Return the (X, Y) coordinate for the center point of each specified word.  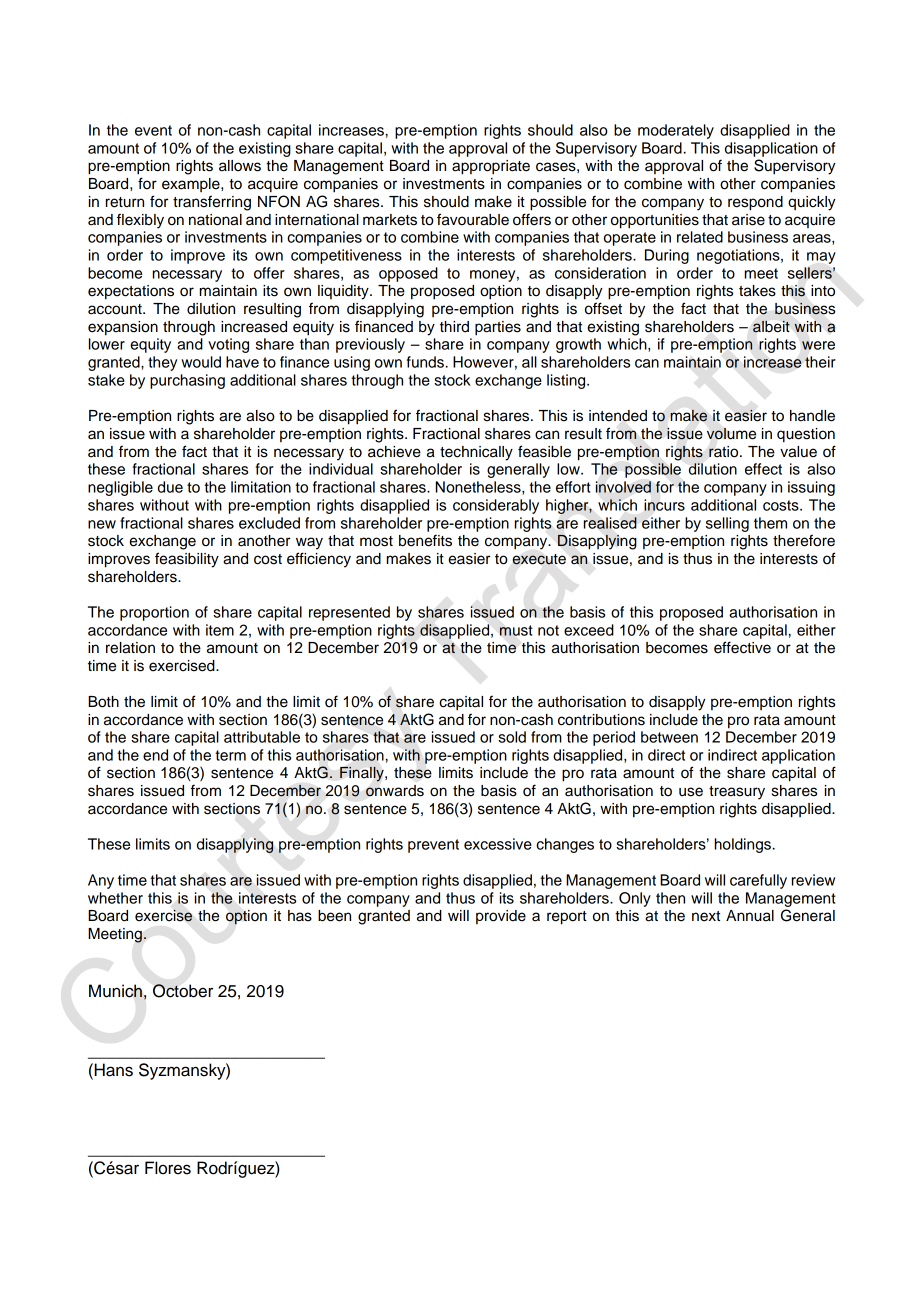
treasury (737, 793)
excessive (498, 844)
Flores (168, 1168)
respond (755, 203)
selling (727, 524)
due (170, 487)
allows (240, 166)
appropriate (491, 167)
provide (501, 917)
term (230, 755)
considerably (496, 506)
